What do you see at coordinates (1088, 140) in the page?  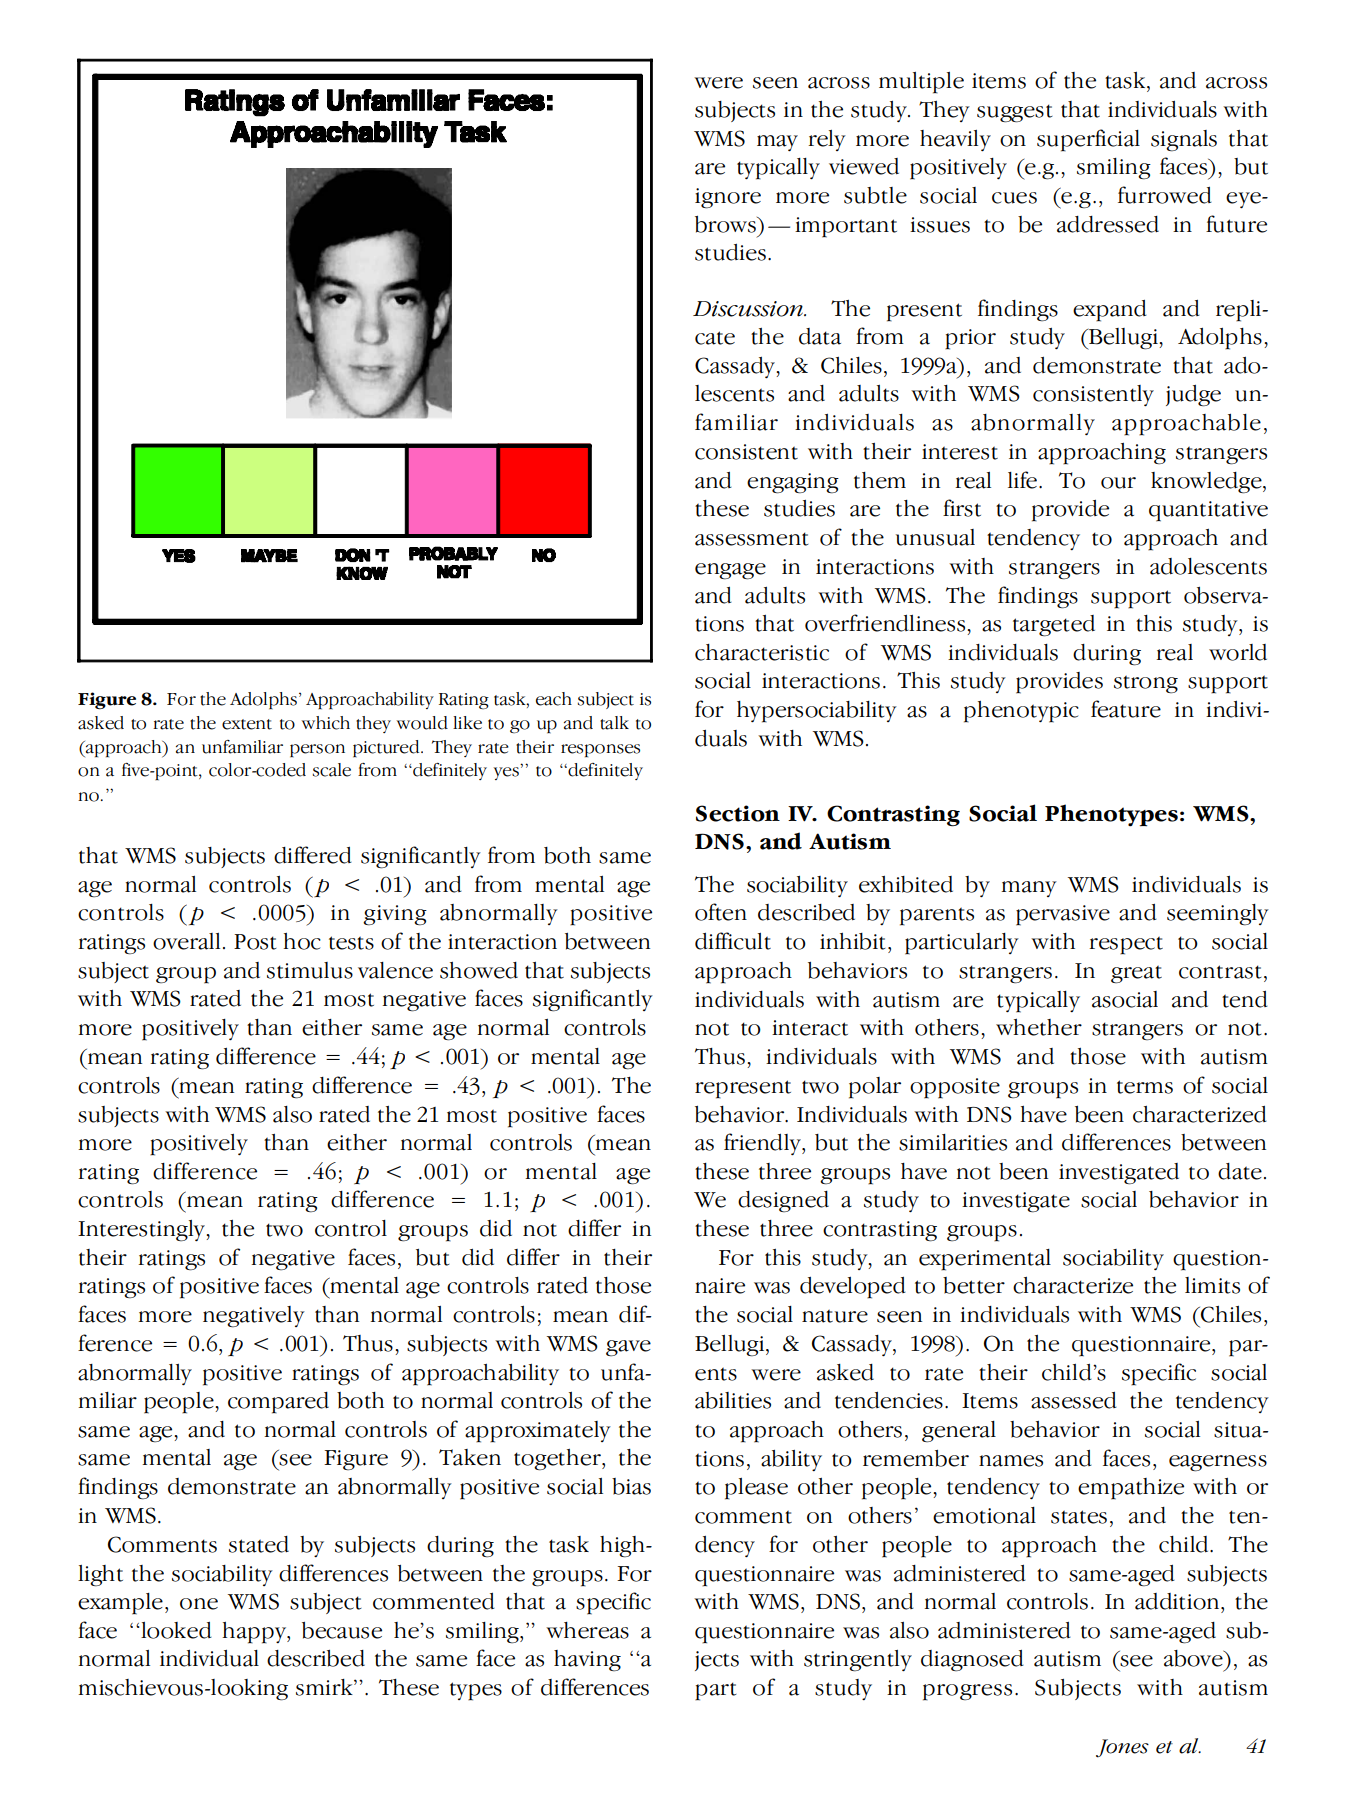 I see `superficial` at bounding box center [1088, 140].
